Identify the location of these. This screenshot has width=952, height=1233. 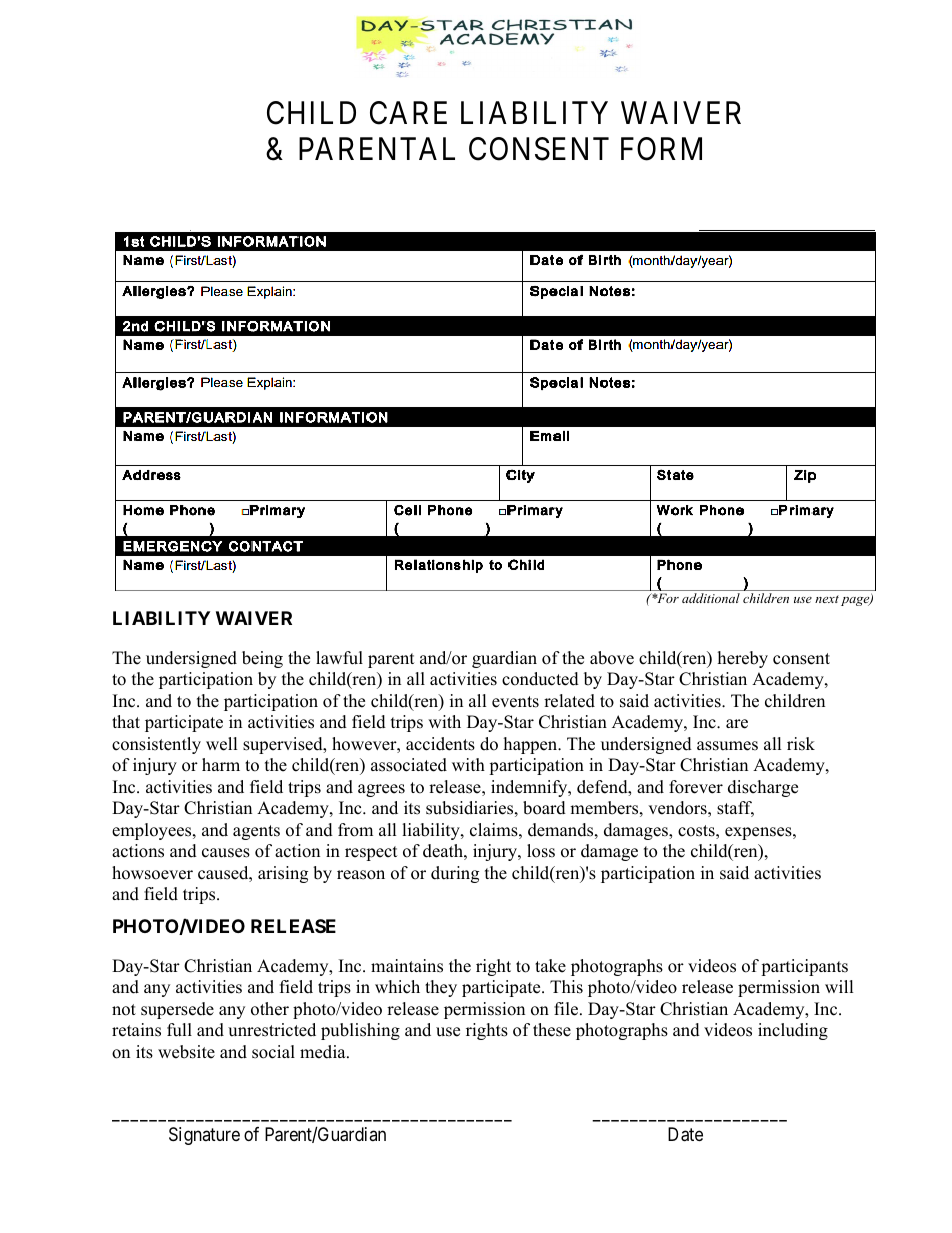
(552, 1030).
